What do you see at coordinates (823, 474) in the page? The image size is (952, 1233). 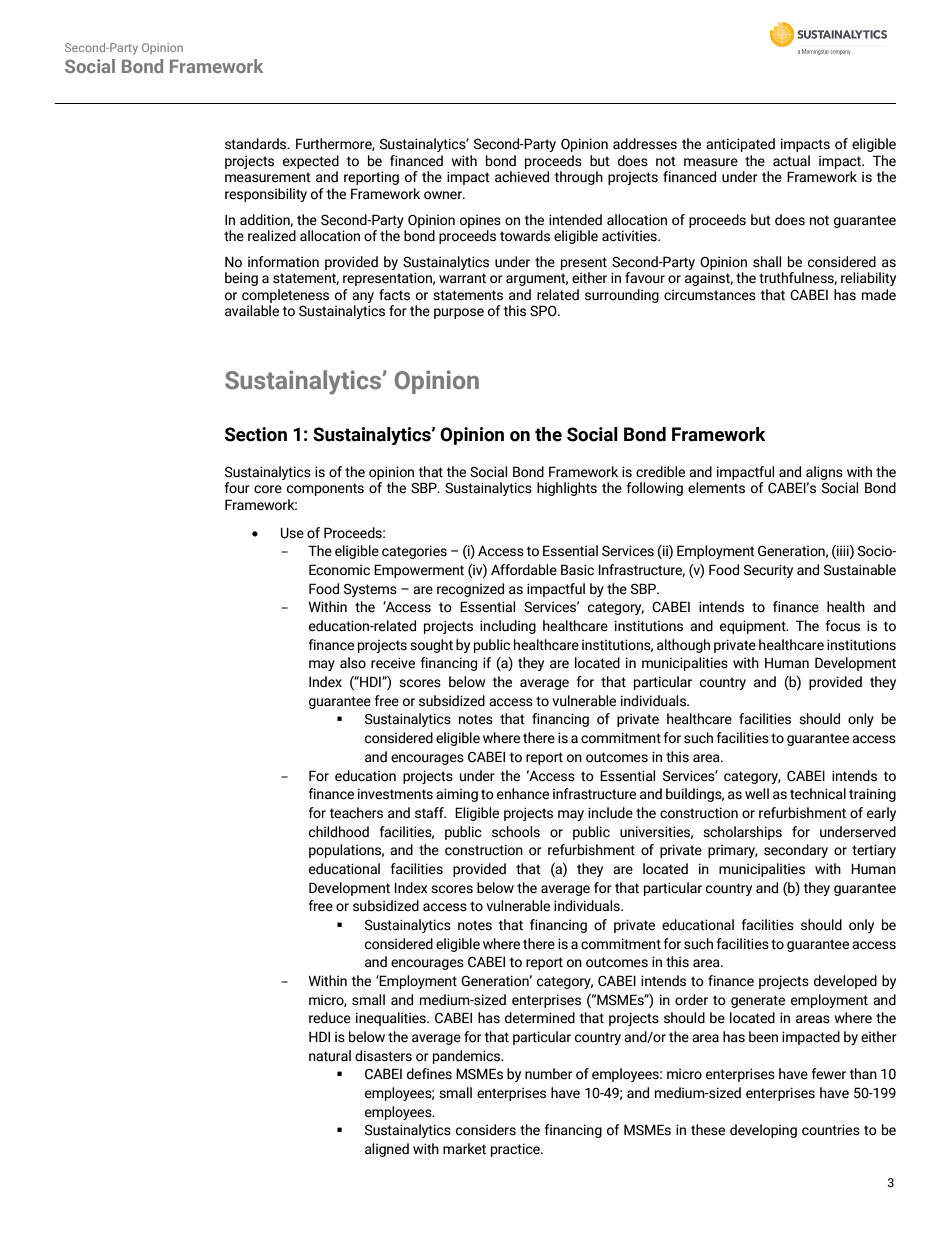 I see `aligns` at bounding box center [823, 474].
